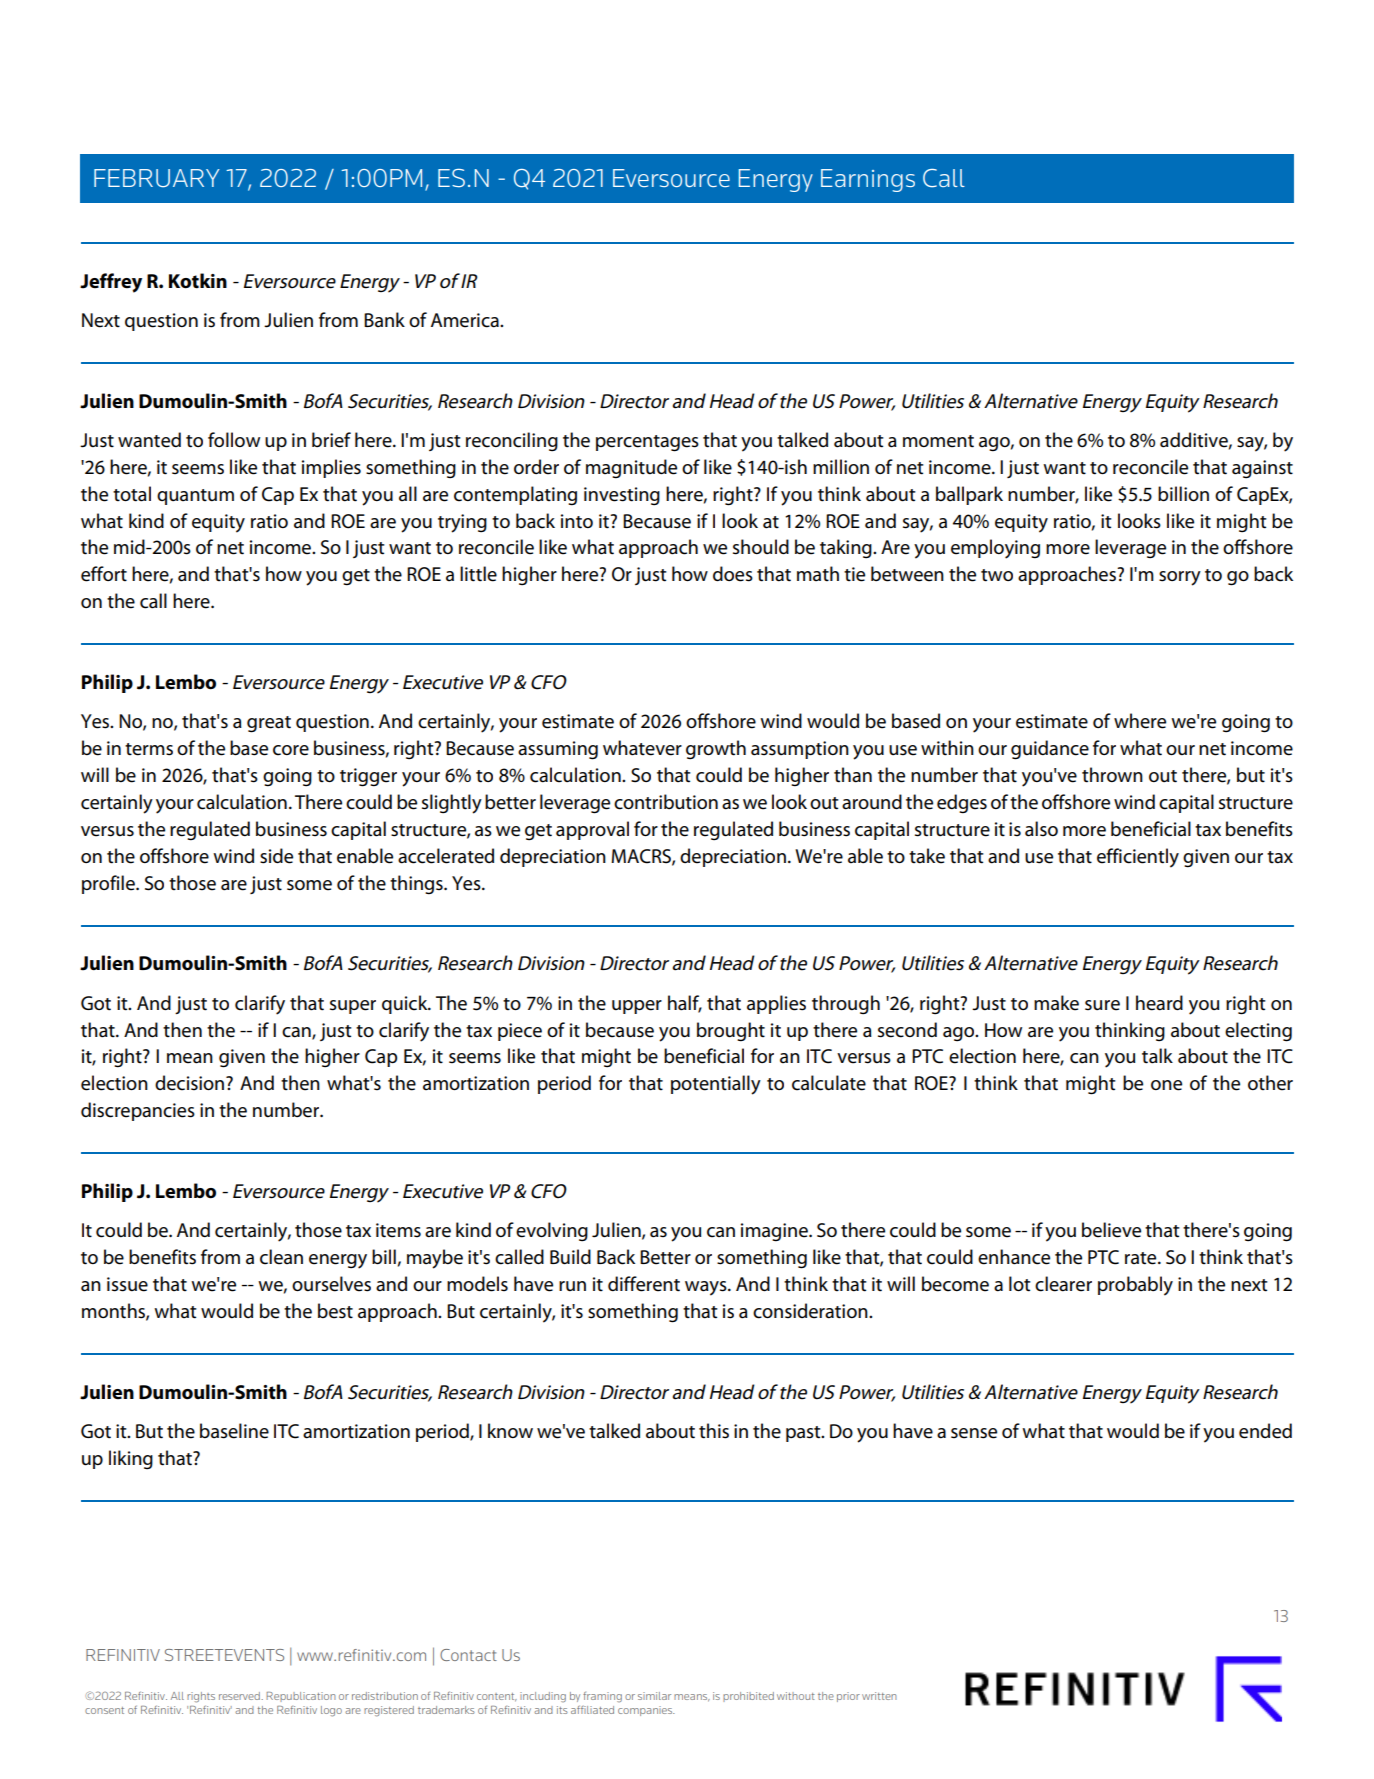 The width and height of the screenshot is (1374, 1779). What do you see at coordinates (775, 1232) in the screenshot?
I see `imagine` at bounding box center [775, 1232].
